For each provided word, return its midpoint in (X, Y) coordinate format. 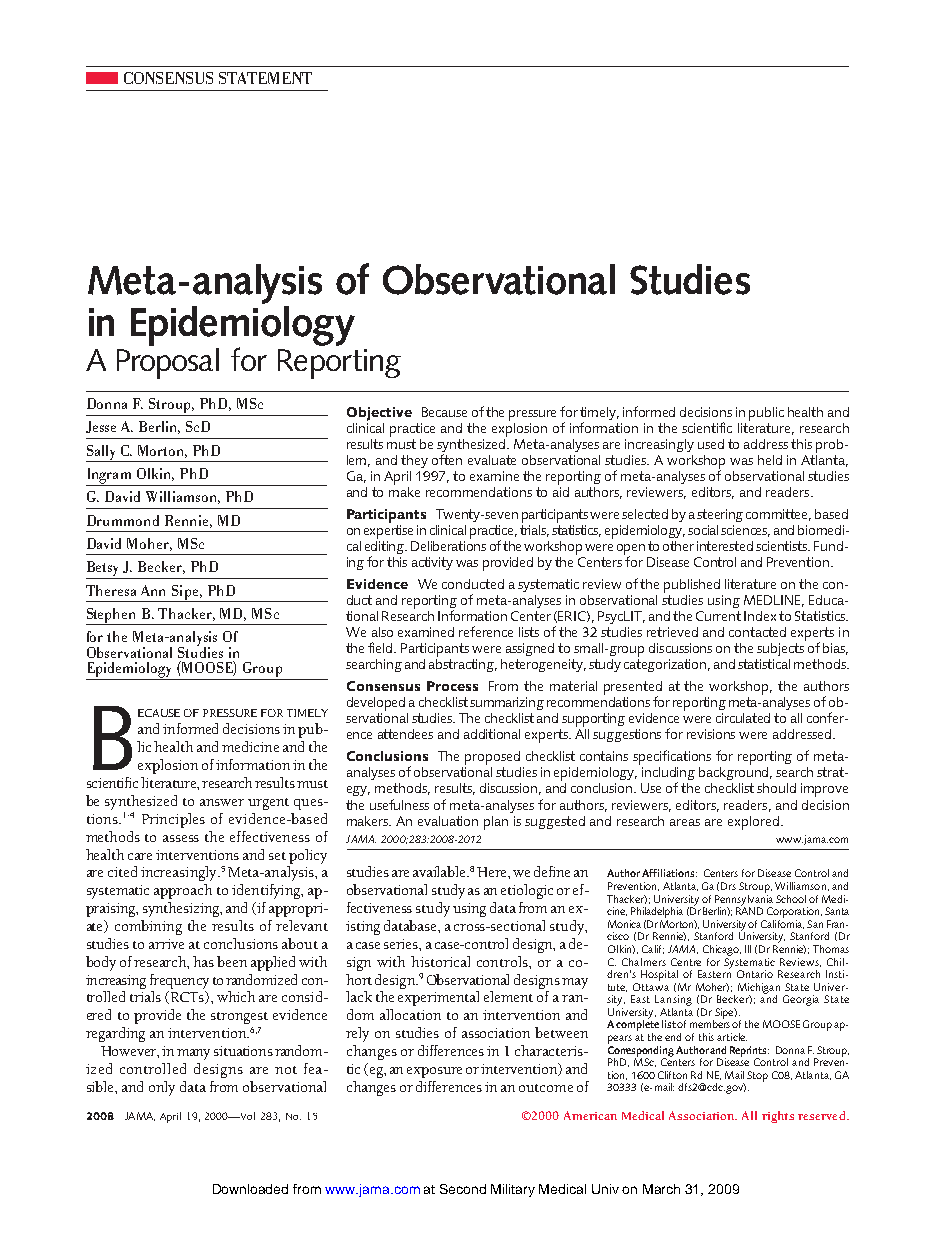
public (766, 414)
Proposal (168, 362)
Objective (379, 414)
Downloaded (250, 1189)
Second (463, 1189)
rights (778, 1117)
